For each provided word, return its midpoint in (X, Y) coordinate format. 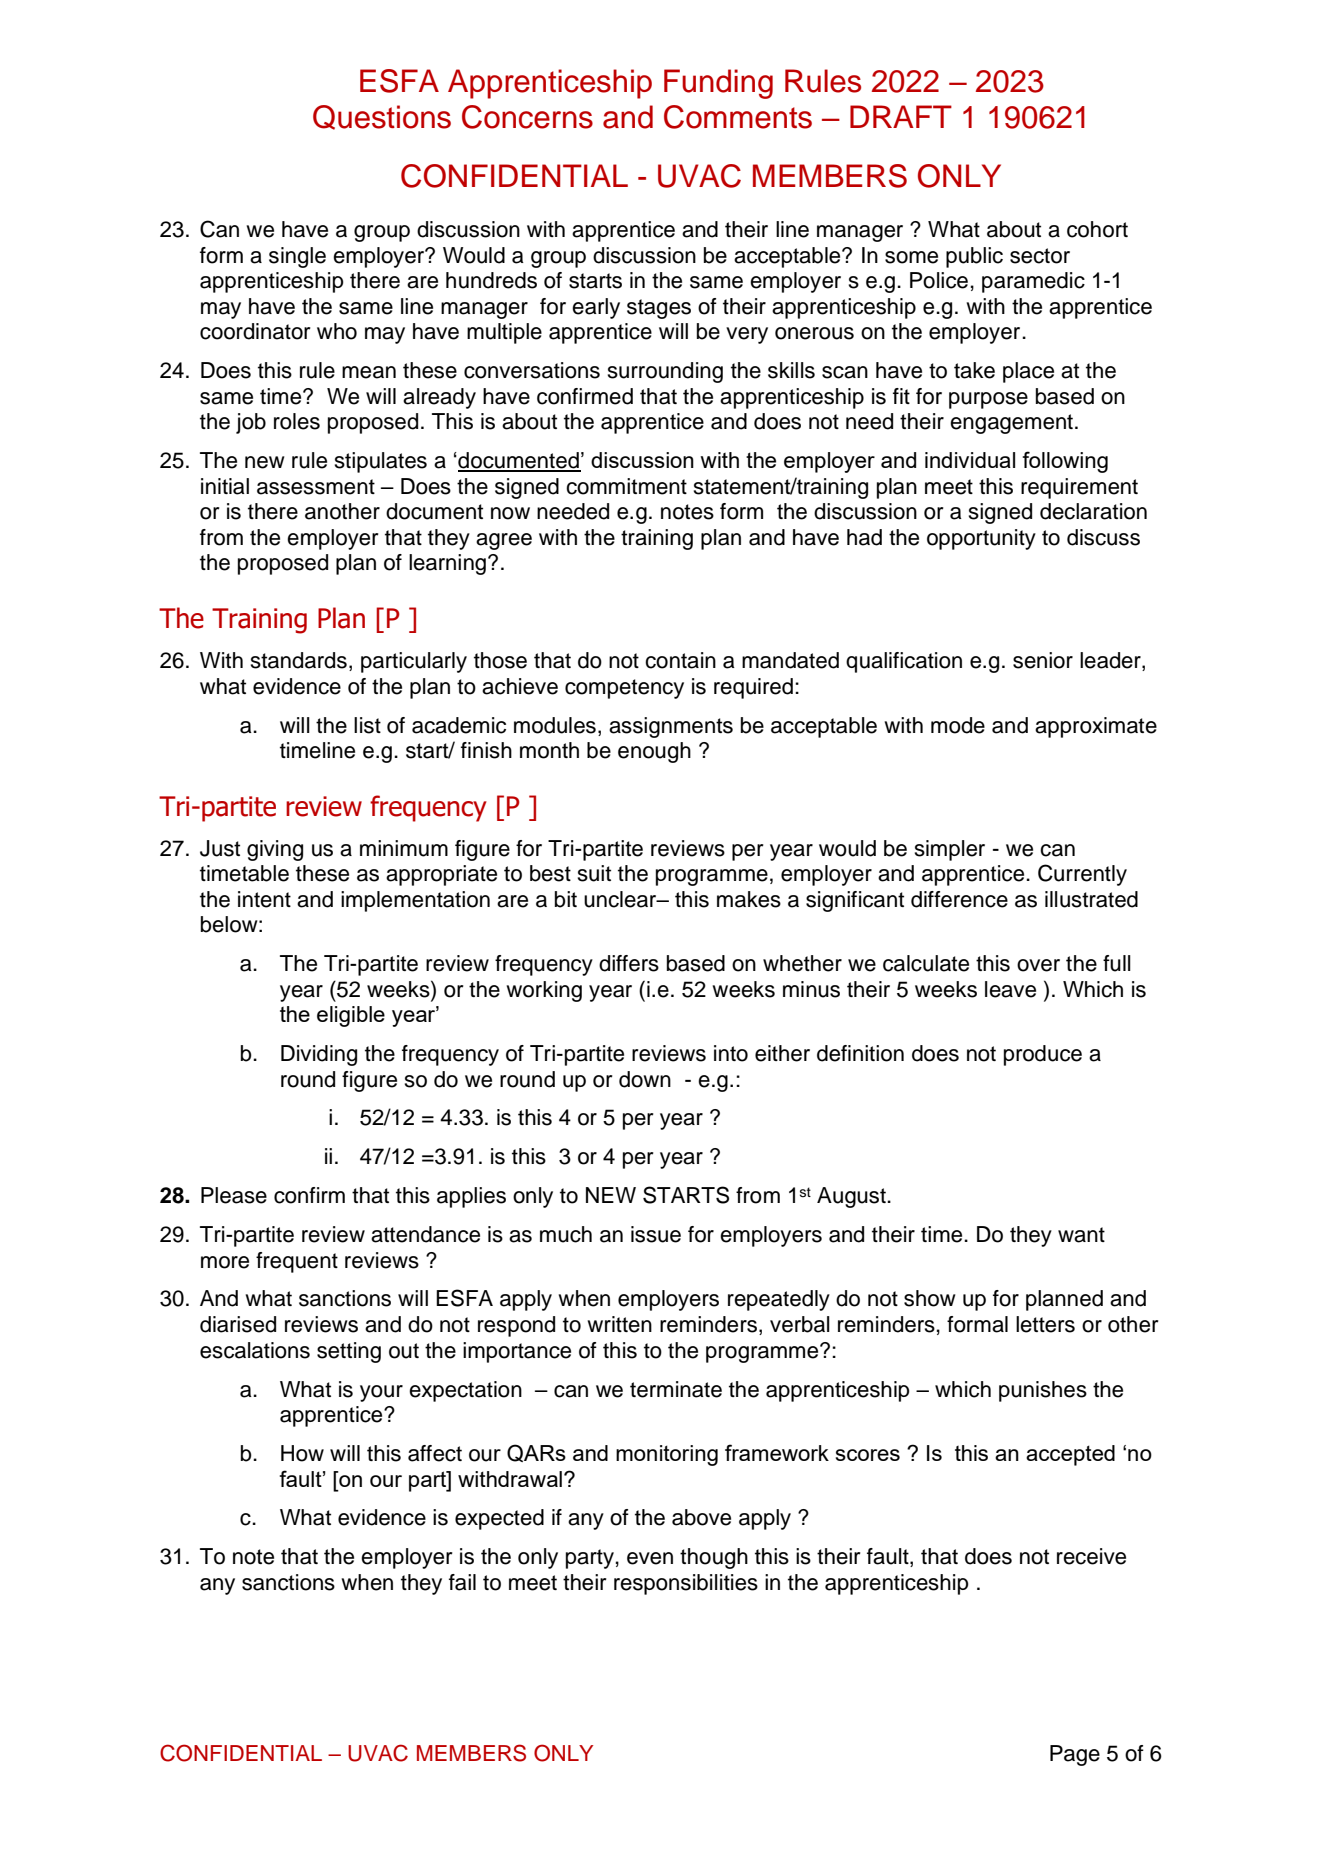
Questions (382, 117)
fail (462, 1582)
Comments (738, 117)
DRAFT (901, 116)
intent (264, 899)
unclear (621, 899)
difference (959, 899)
